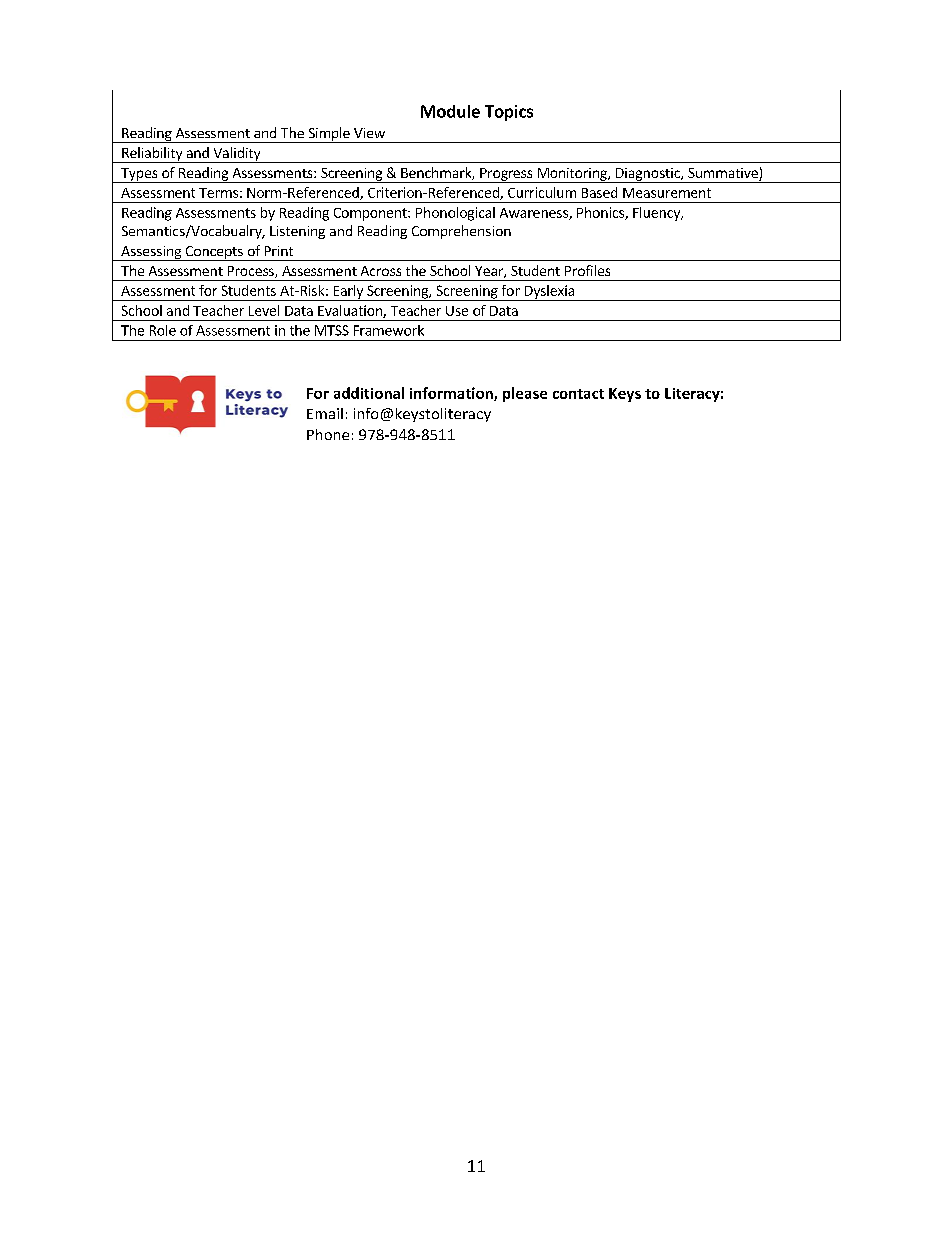 Image resolution: width=952 pixels, height=1233 pixels. Describe the element at coordinates (218, 193) in the page. I see `Terms` at that location.
